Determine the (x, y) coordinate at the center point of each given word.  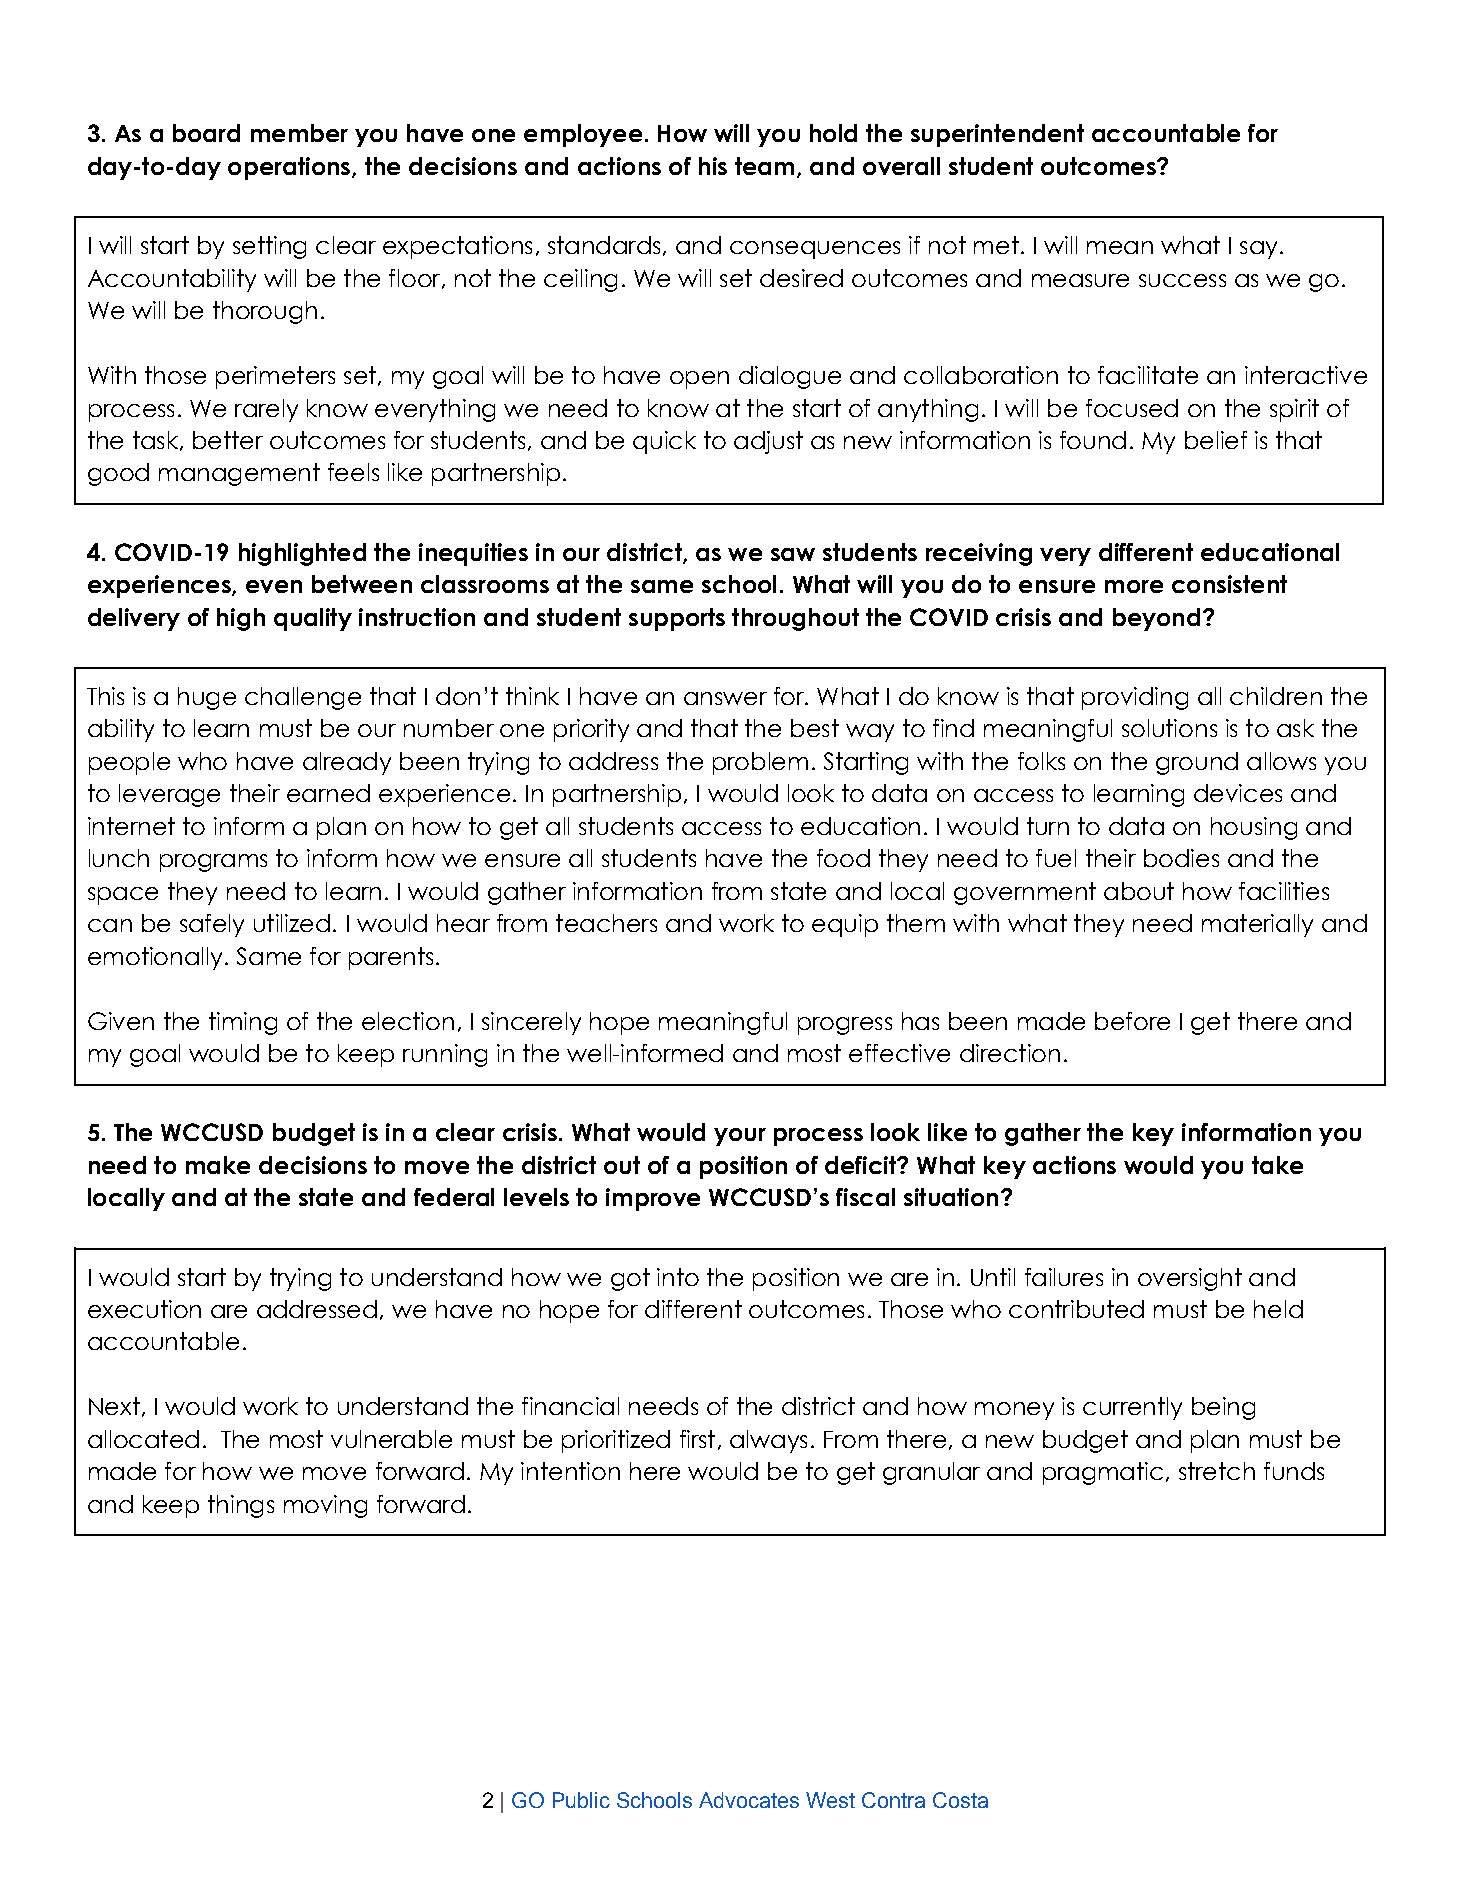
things (241, 1506)
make (218, 1165)
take (1277, 1165)
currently (1132, 1408)
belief (1216, 440)
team (764, 166)
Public (581, 1800)
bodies (1181, 858)
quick (664, 442)
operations (290, 168)
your (740, 1137)
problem (760, 763)
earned (328, 793)
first (697, 1439)
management (239, 474)
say (1258, 250)
